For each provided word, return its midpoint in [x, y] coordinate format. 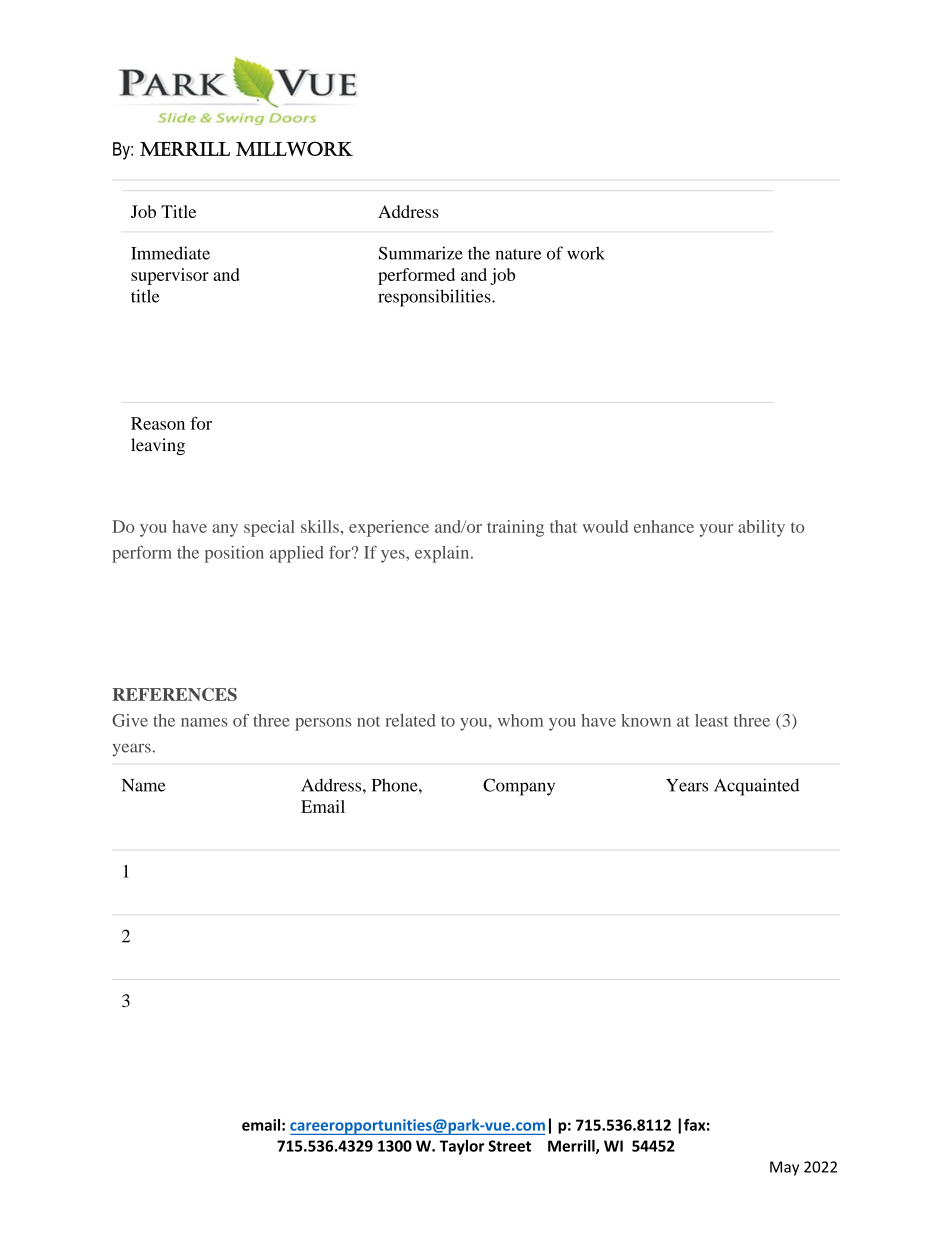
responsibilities [435, 298]
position [234, 554]
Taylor [462, 1147]
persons [323, 724]
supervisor [170, 276]
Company [519, 787]
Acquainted [756, 787]
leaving [158, 446]
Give [130, 720]
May [784, 1168]
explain [443, 554]
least [712, 720]
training [515, 528]
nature [518, 254]
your [716, 530]
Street [509, 1146]
